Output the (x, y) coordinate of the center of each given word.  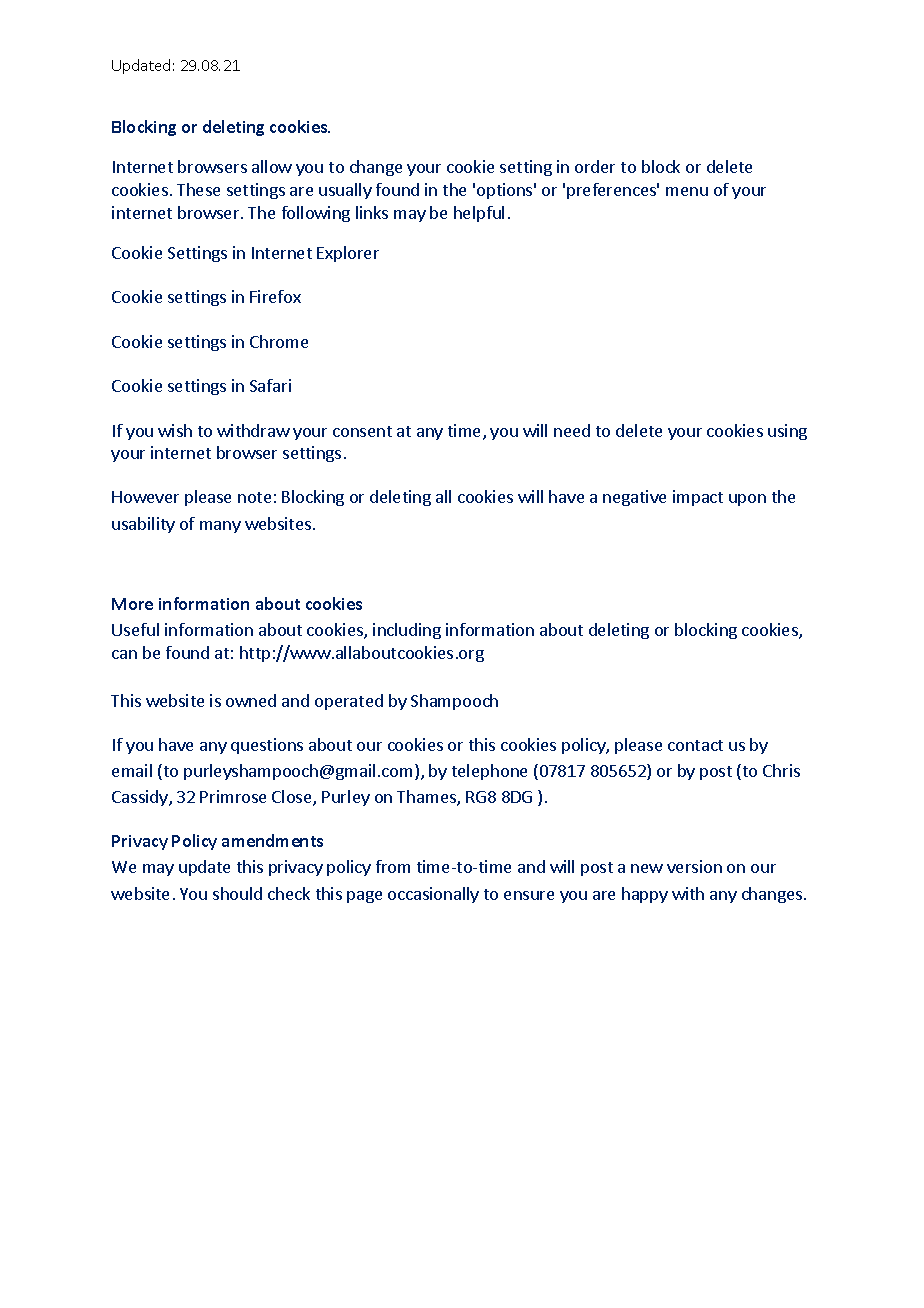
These (198, 189)
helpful (479, 214)
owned (251, 700)
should (237, 893)
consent (362, 431)
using (787, 432)
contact (695, 745)
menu (687, 191)
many (220, 527)
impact (698, 498)
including (407, 631)
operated (349, 702)
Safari (270, 385)
